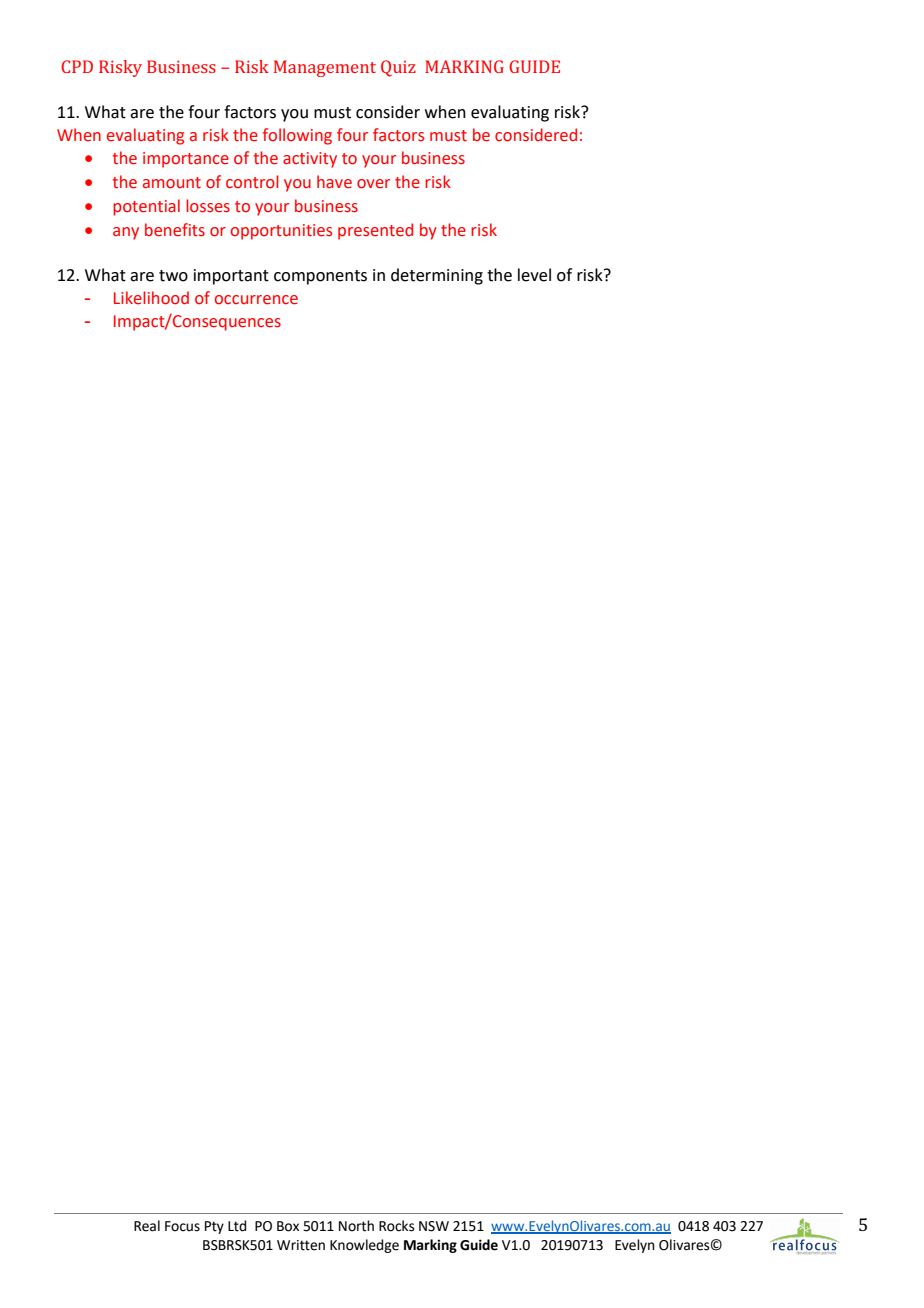 This screenshot has width=924, height=1308. What do you see at coordinates (182, 1226) in the screenshot?
I see `Focus` at bounding box center [182, 1226].
